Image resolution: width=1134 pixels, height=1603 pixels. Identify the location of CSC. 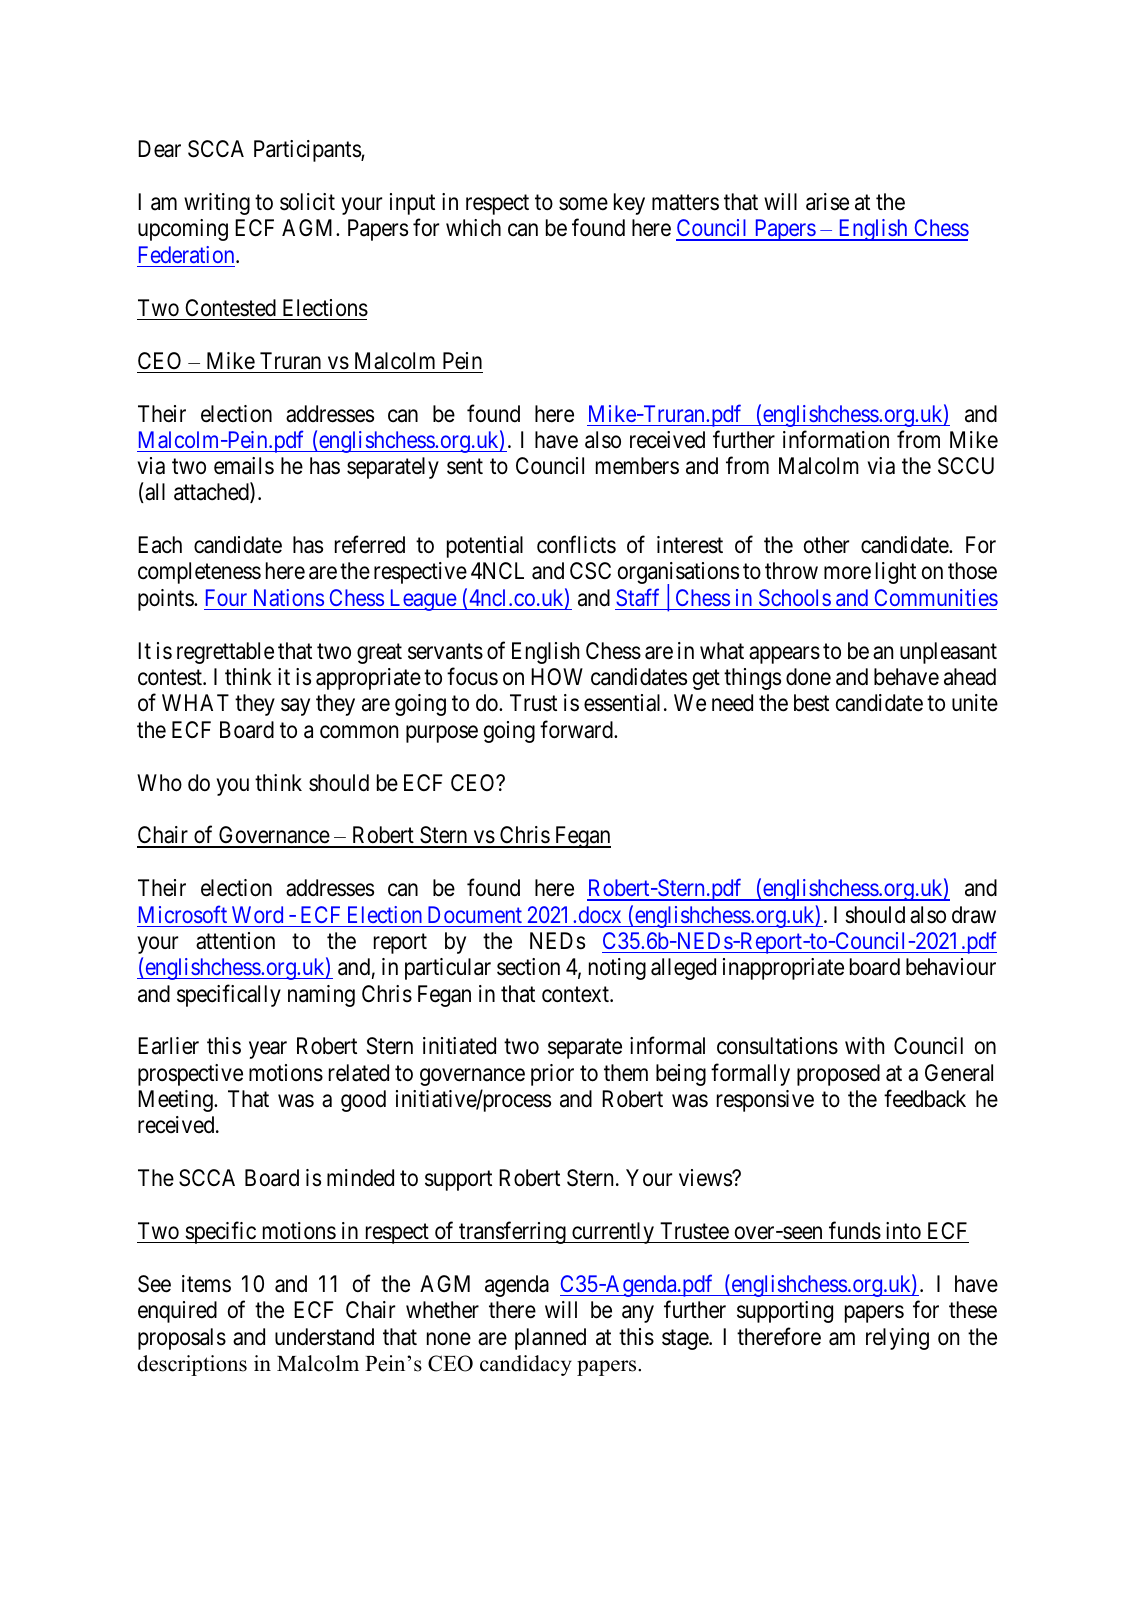
(590, 571).
